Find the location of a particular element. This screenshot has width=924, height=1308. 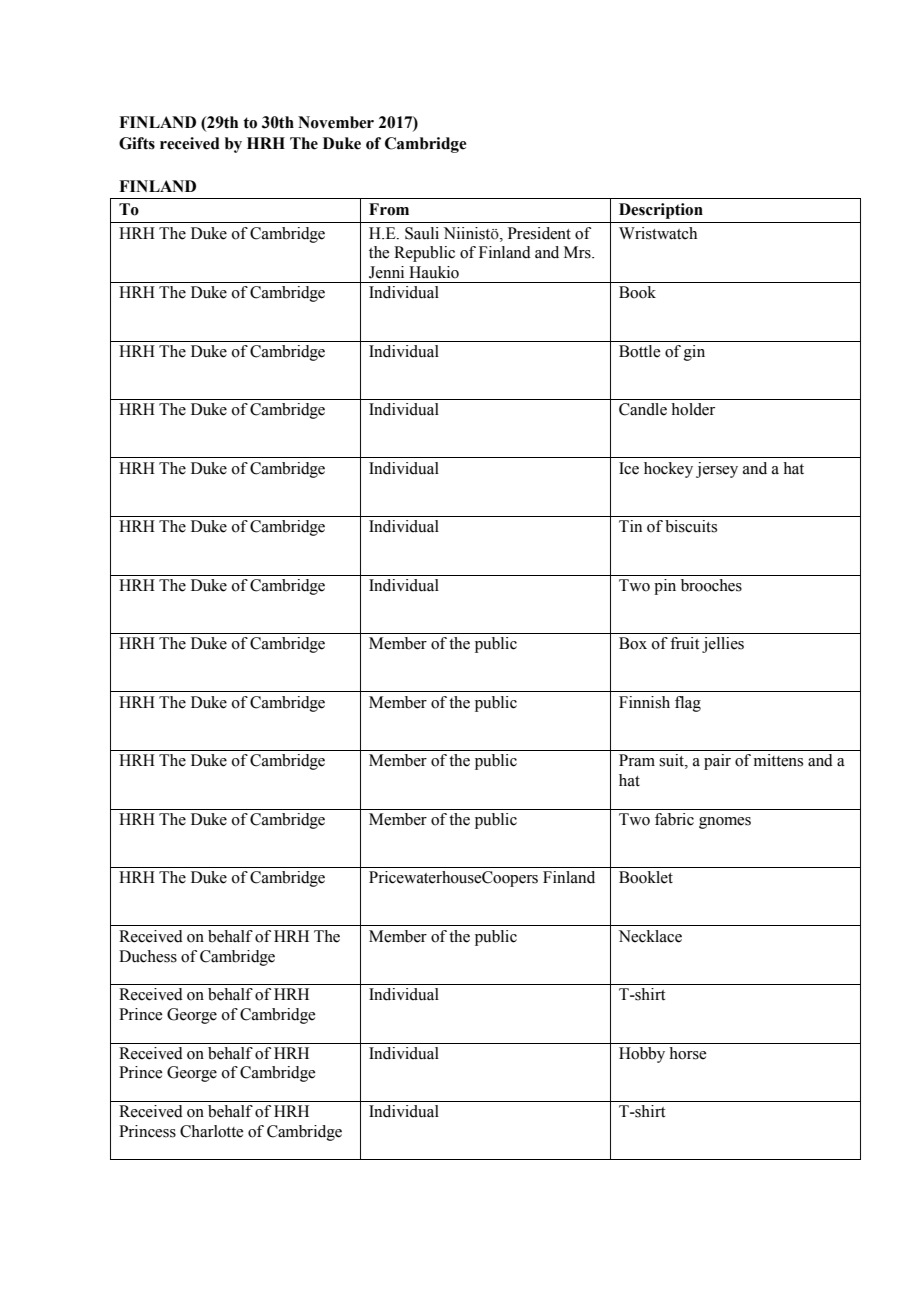

fabric is located at coordinates (674, 819).
